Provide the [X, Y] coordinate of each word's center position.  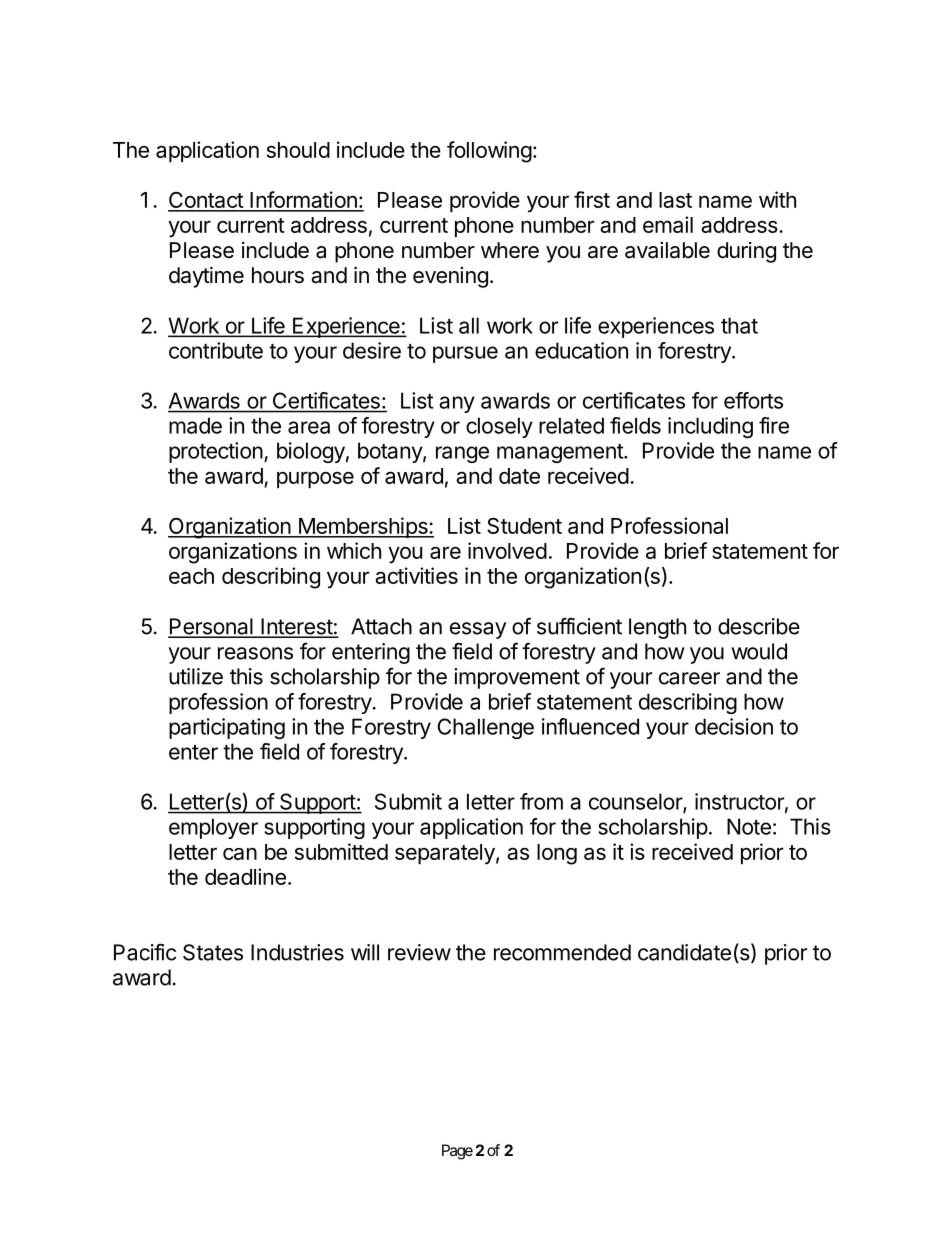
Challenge [486, 728]
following [489, 152]
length [657, 628]
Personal [211, 627]
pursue [465, 354]
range [462, 454]
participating [227, 728]
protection [216, 452]
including [710, 427]
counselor [636, 802]
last [675, 200]
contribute [216, 350]
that [739, 325]
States [213, 952]
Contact [206, 201]
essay [478, 630]
